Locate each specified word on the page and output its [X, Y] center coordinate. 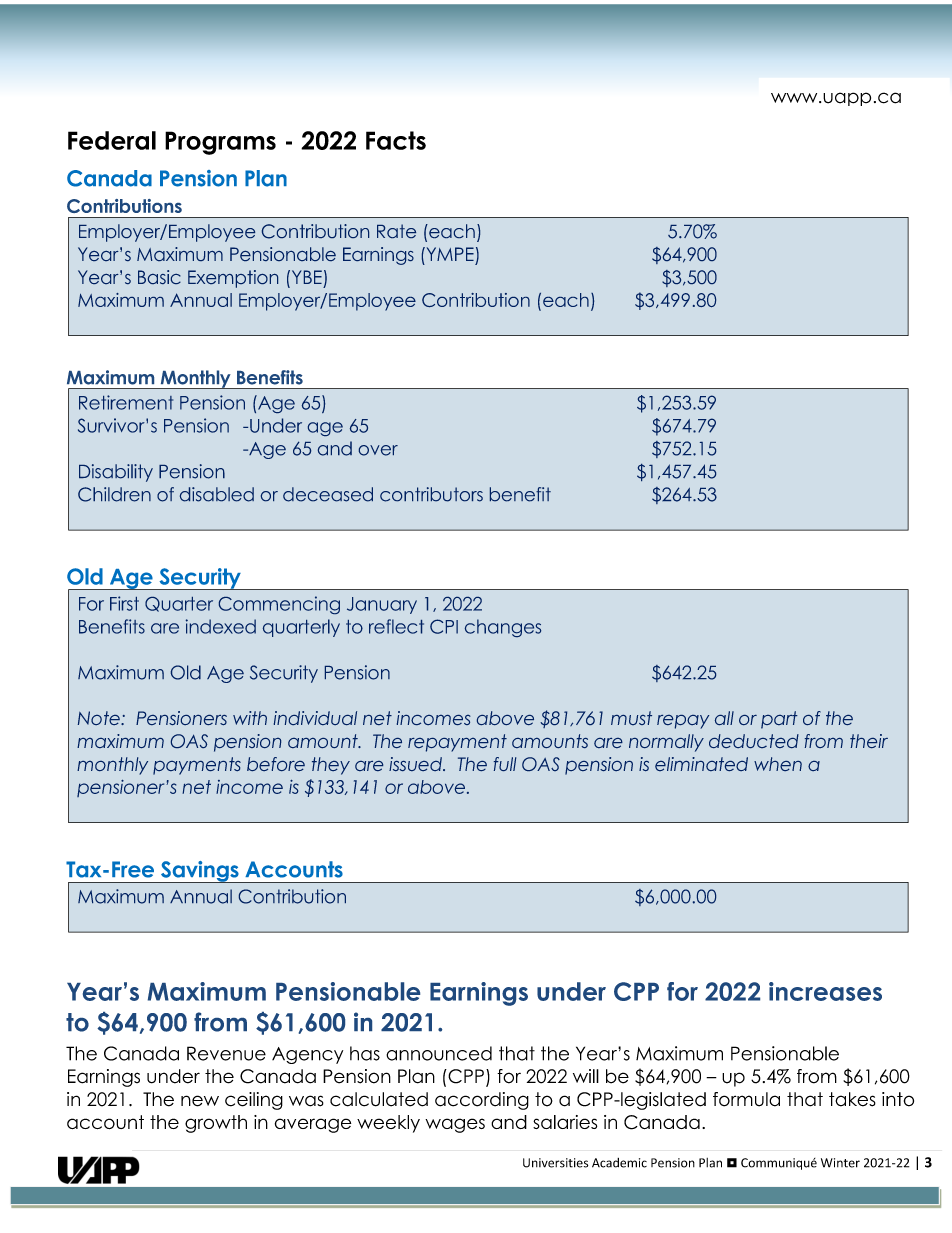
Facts [396, 140]
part [779, 720]
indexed [221, 626]
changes [503, 628]
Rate [396, 231]
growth [216, 1124]
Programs [220, 143]
